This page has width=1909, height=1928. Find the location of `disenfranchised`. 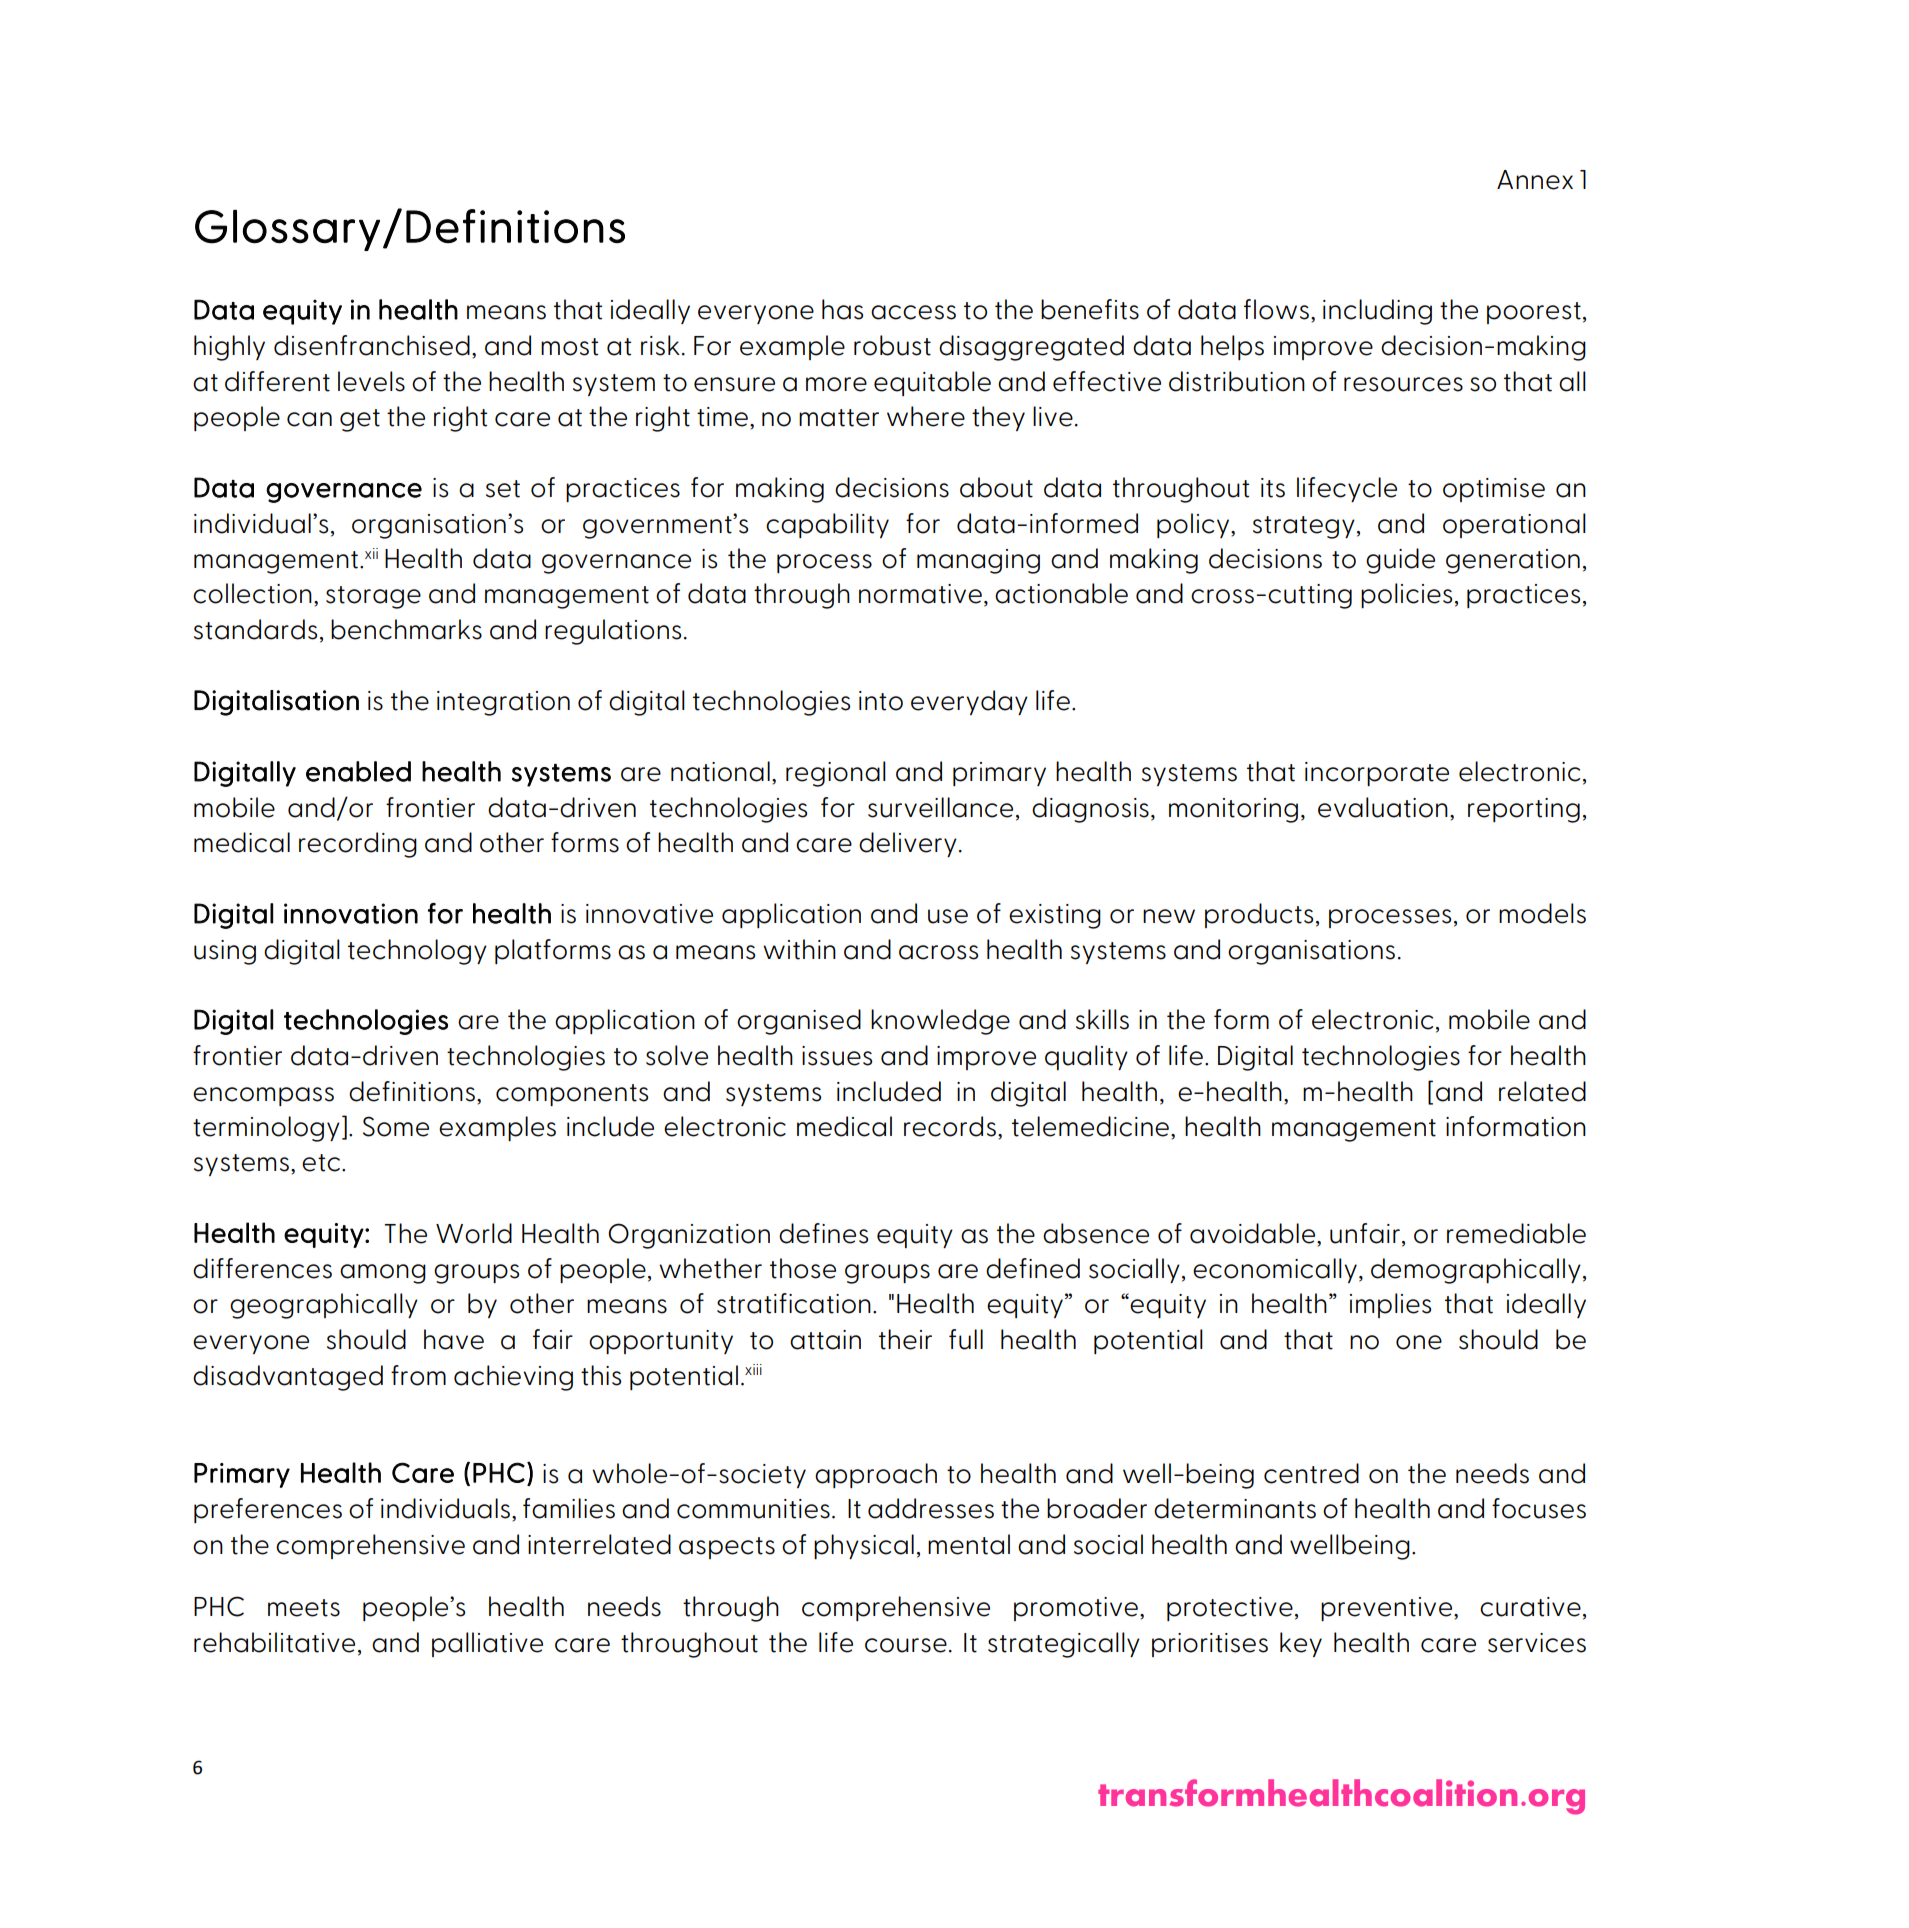

disenfranchised is located at coordinates (372, 345).
